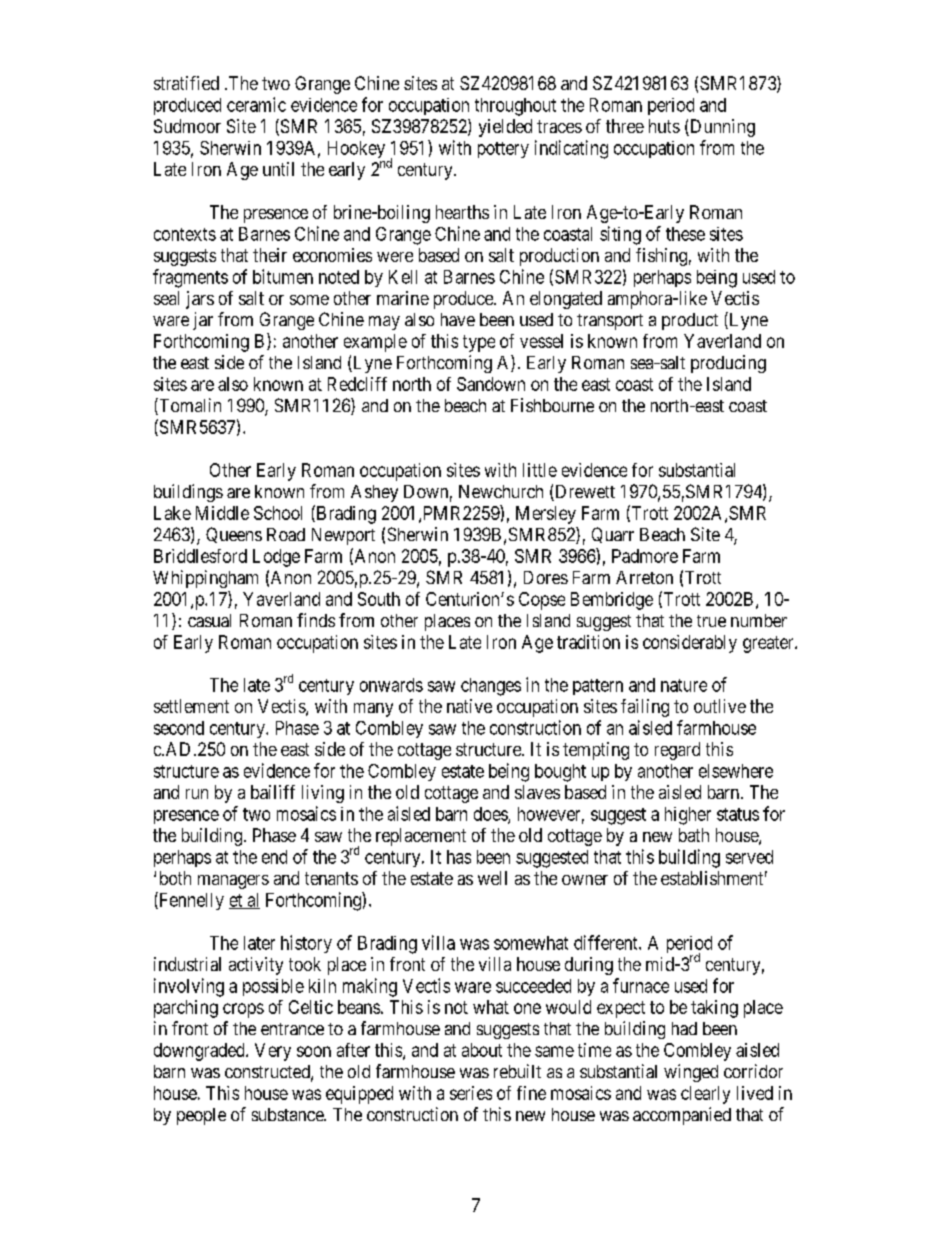  Describe the element at coordinates (721, 128) in the screenshot. I see `Dunning` at that location.
